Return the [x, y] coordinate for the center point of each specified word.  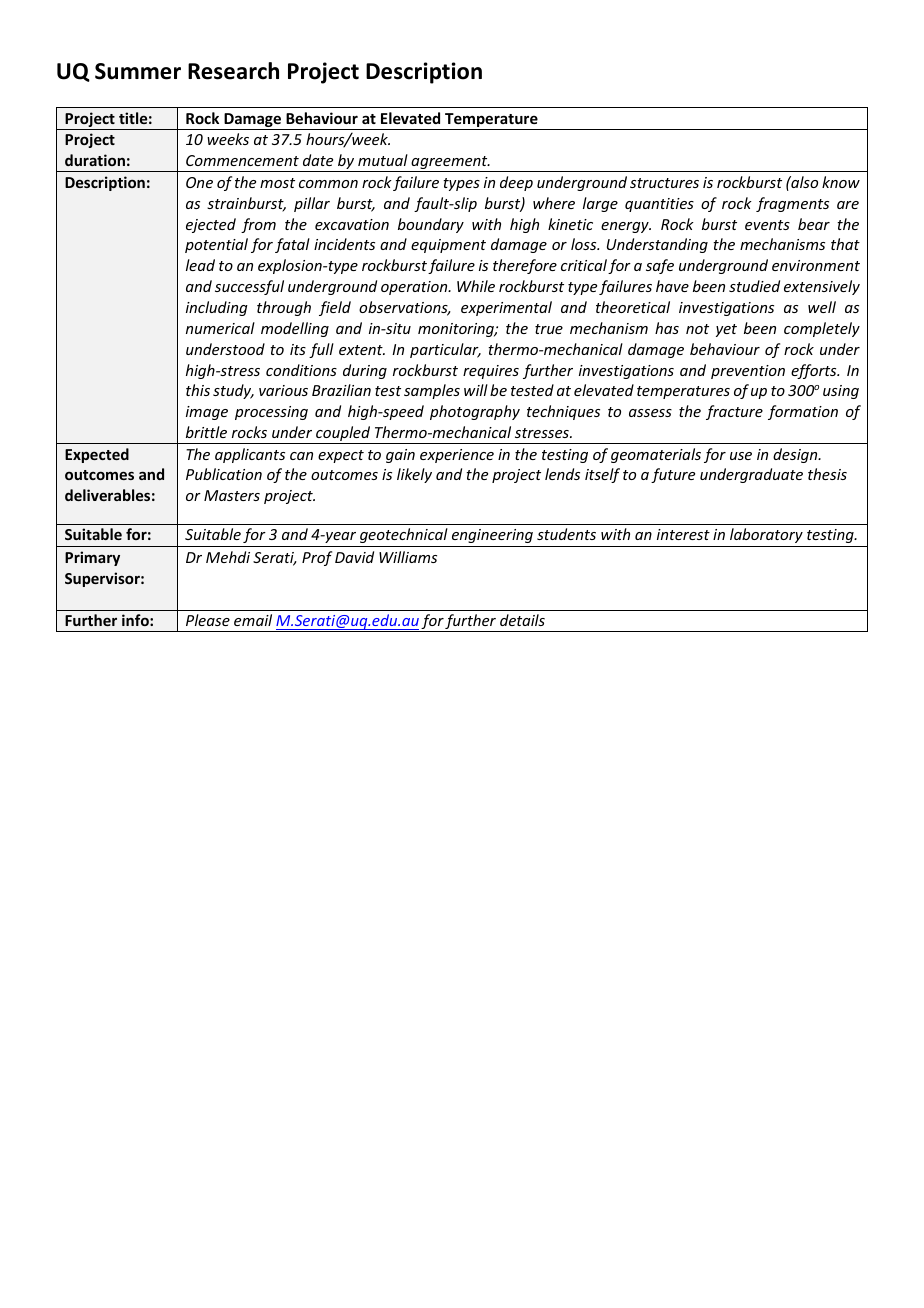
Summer [138, 71]
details [522, 620]
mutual [383, 160]
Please [208, 620]
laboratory [766, 535]
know [841, 182]
